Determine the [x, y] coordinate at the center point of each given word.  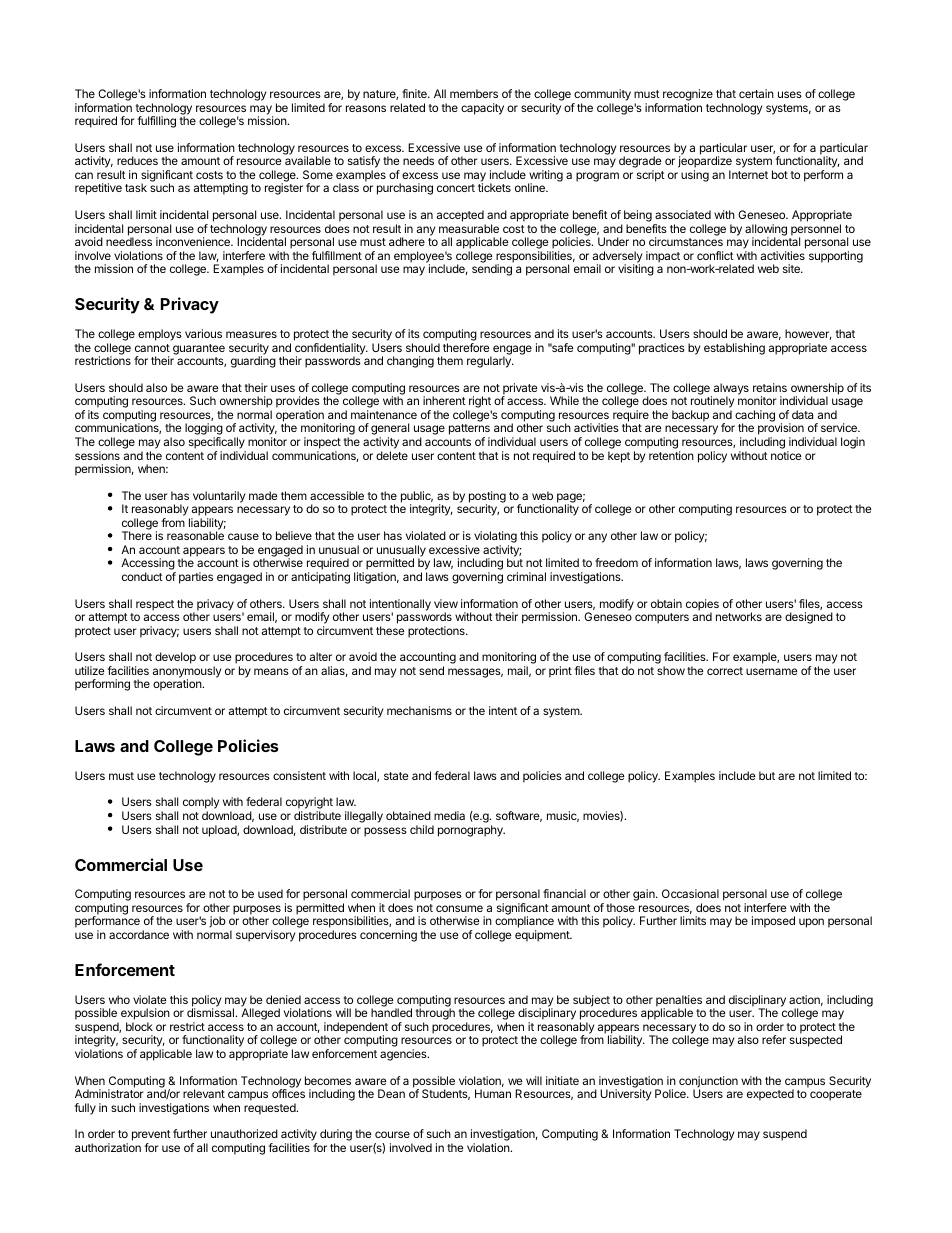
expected [770, 1095]
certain [756, 93]
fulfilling [157, 122]
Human [493, 1093]
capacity [482, 109]
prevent [151, 1137]
